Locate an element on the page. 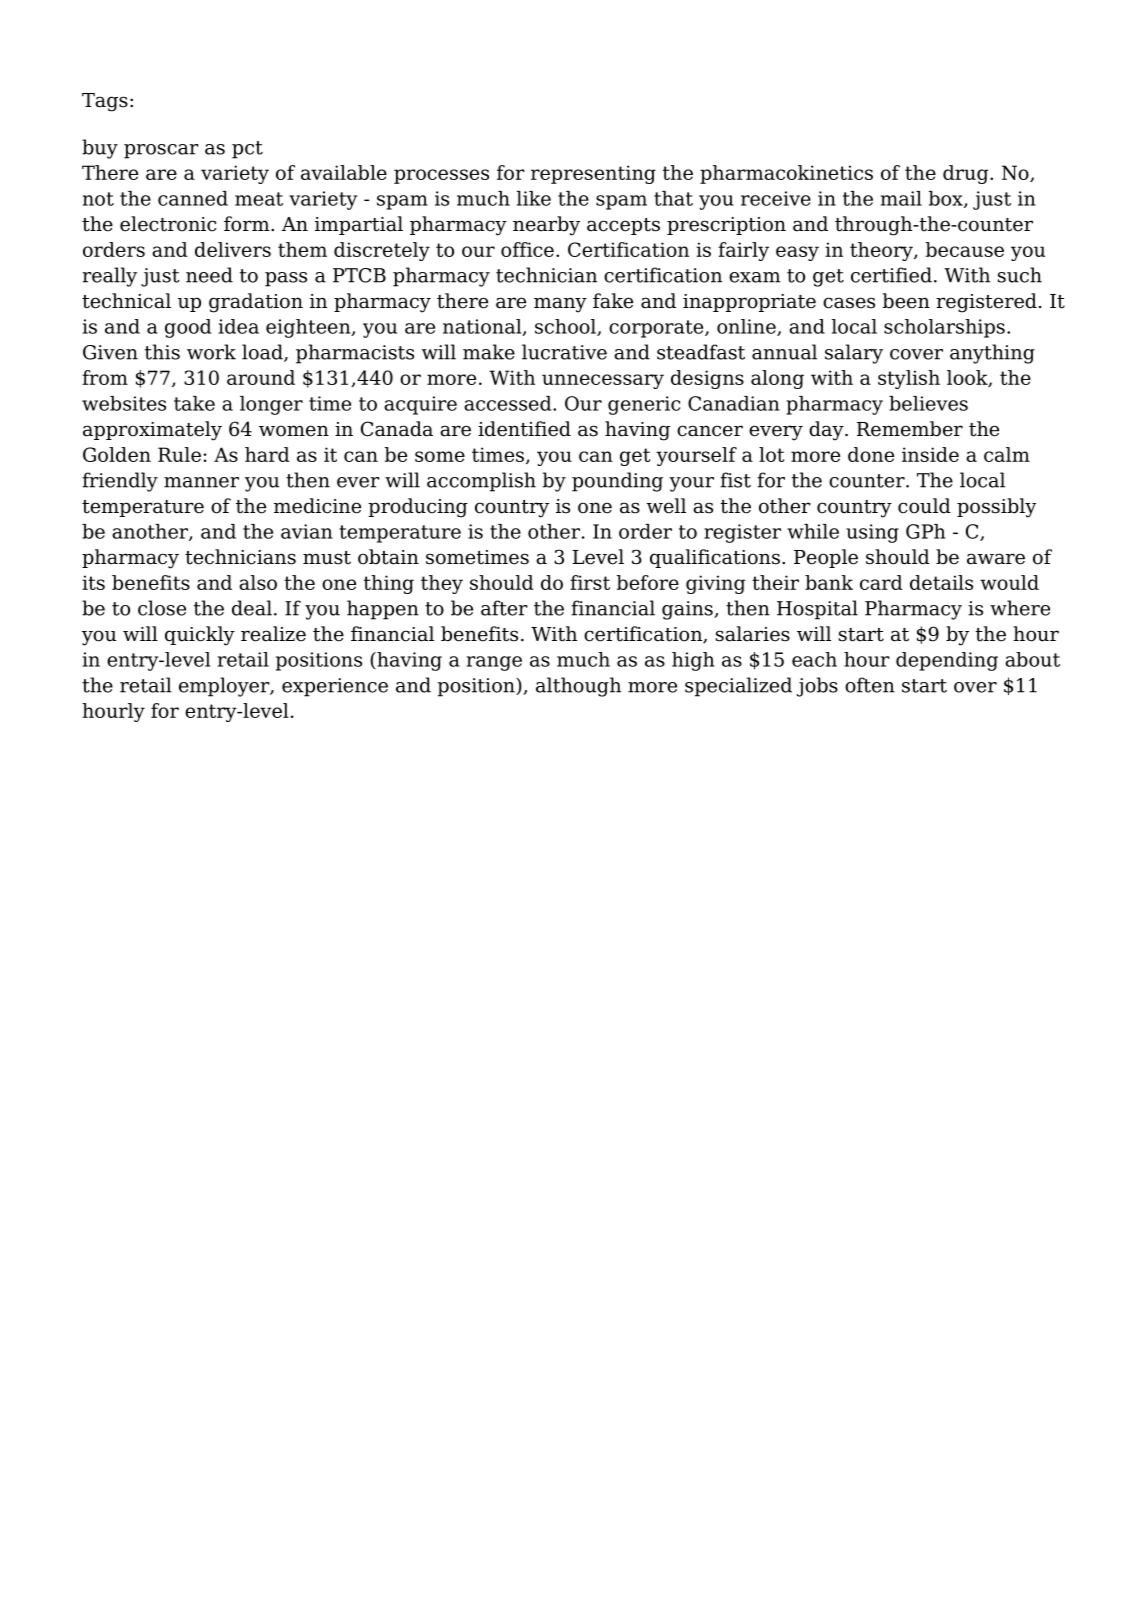 Image resolution: width=1147 pixels, height=1622 pixels. pct is located at coordinates (247, 150).
